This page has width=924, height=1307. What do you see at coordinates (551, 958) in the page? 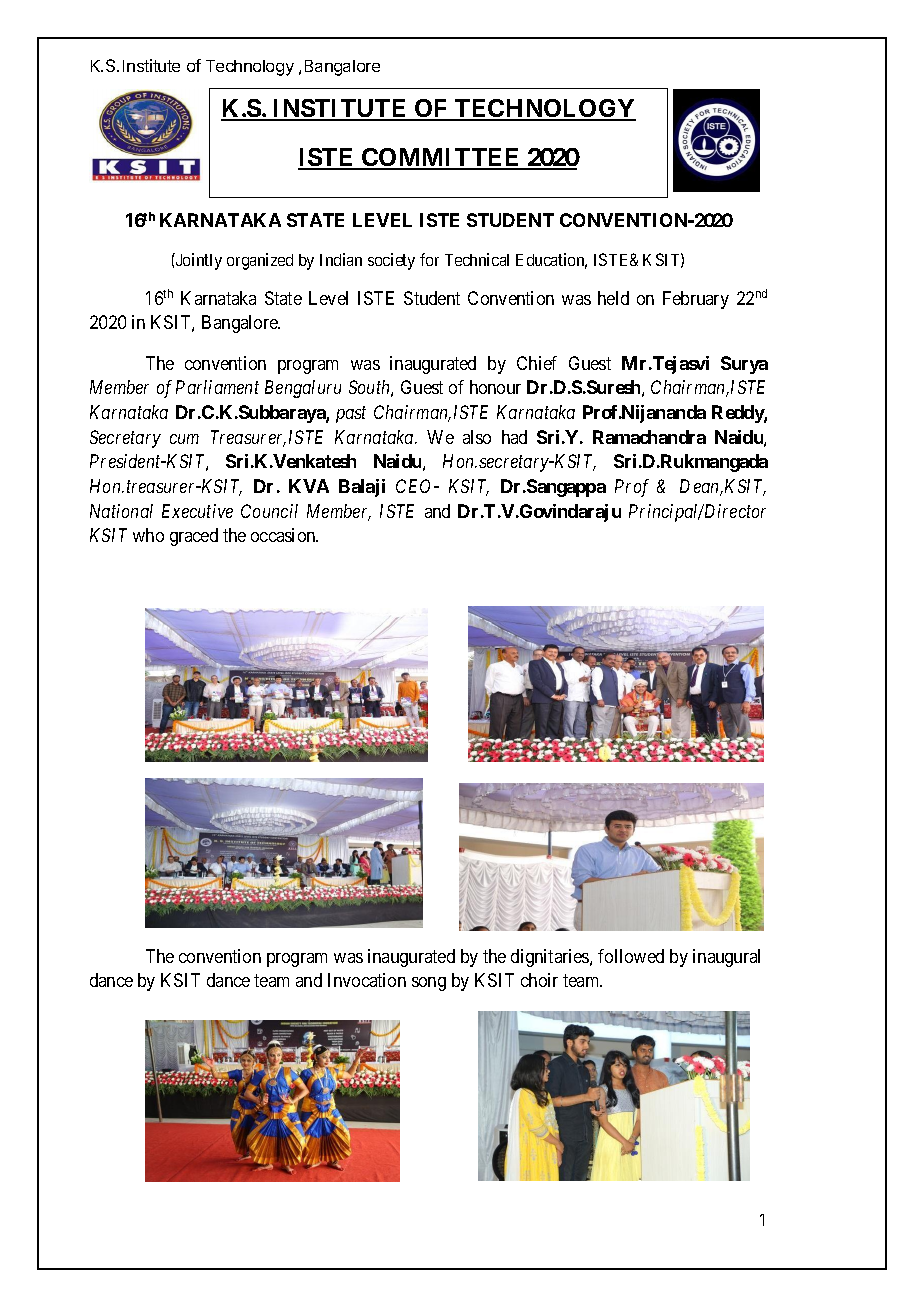
I see `dignitaries` at bounding box center [551, 958].
